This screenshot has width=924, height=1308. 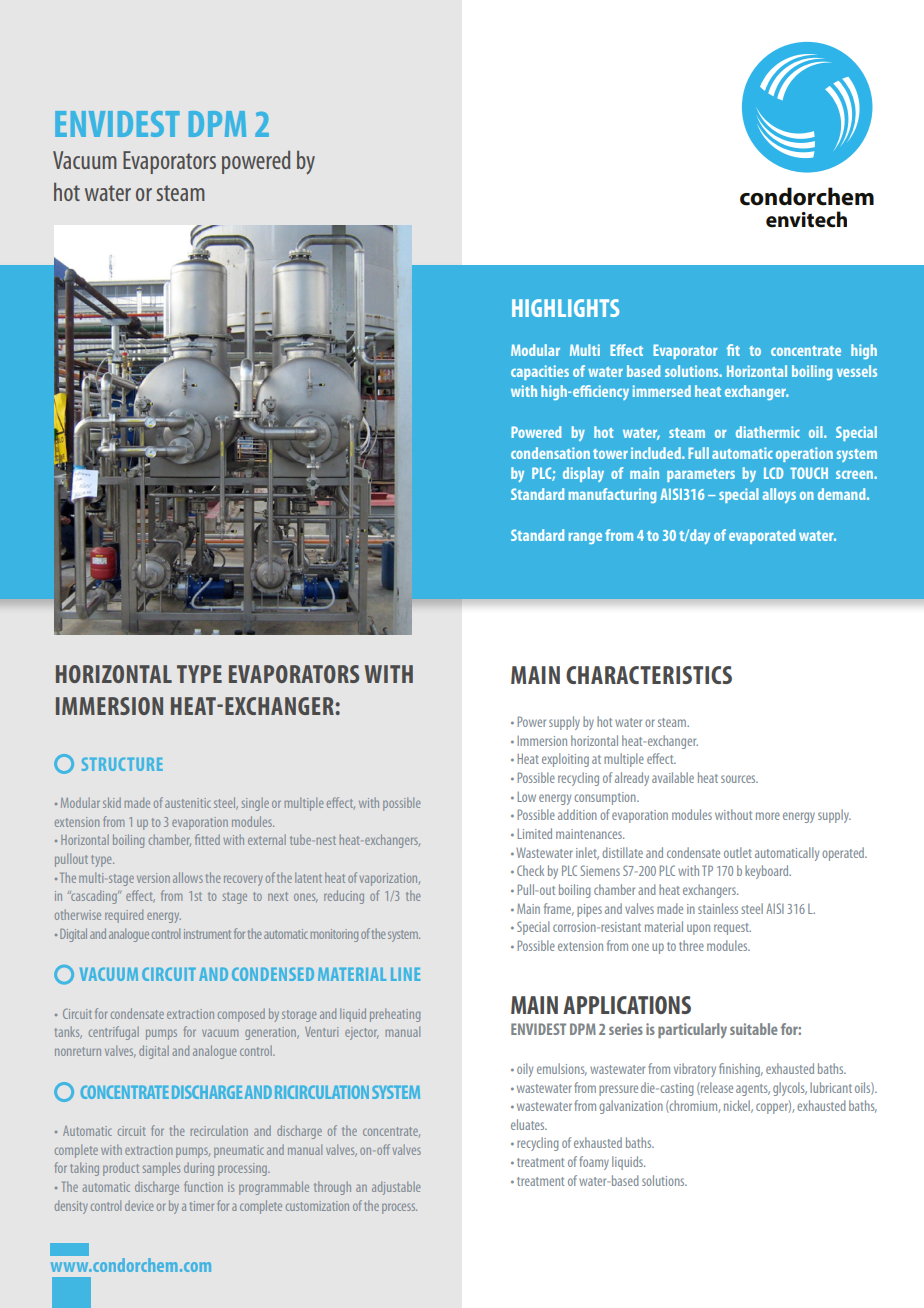 What do you see at coordinates (161, 1169) in the screenshot?
I see `samples` at bounding box center [161, 1169].
